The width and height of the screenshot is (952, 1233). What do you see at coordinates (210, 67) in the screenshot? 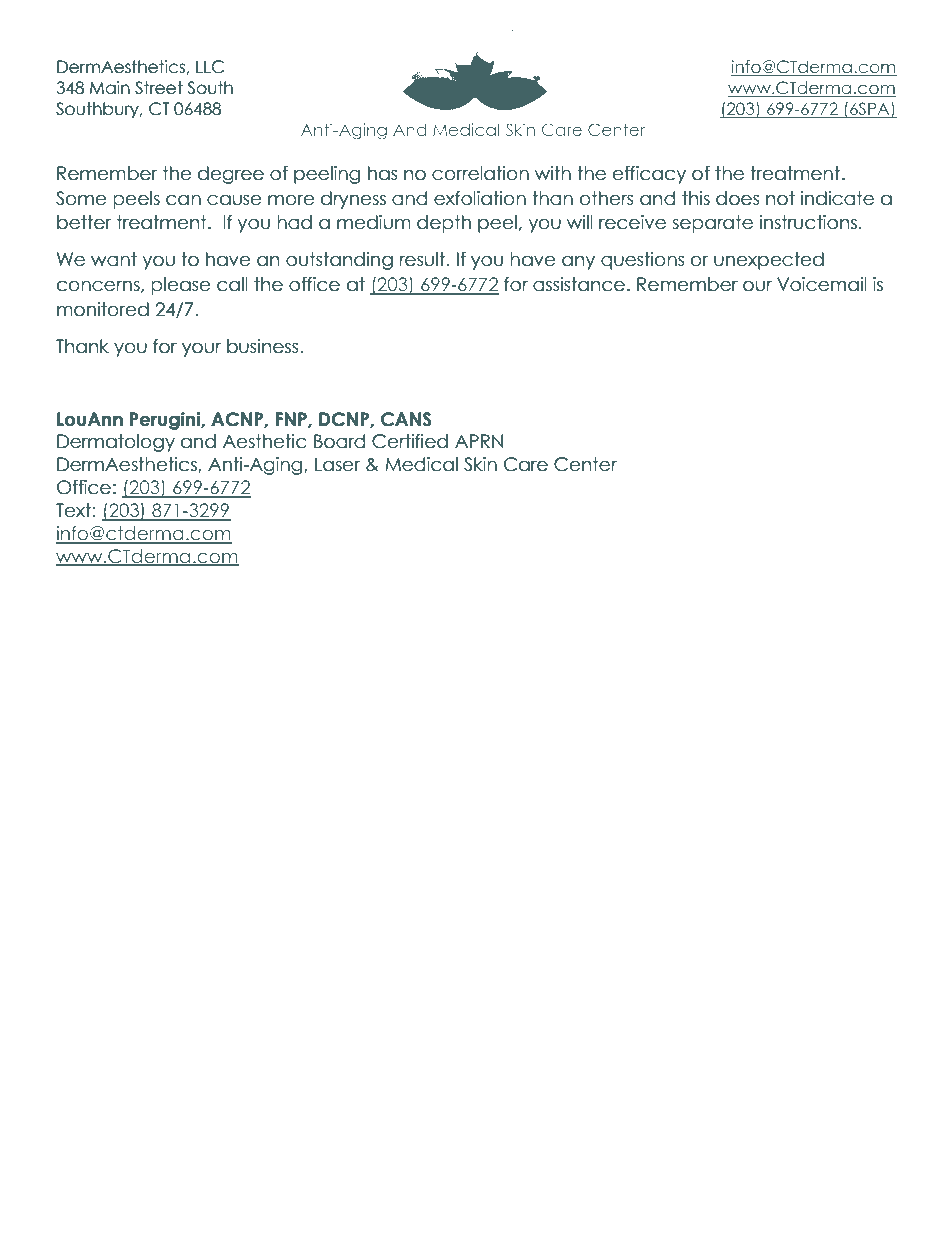
I see `LLC` at bounding box center [210, 67].
